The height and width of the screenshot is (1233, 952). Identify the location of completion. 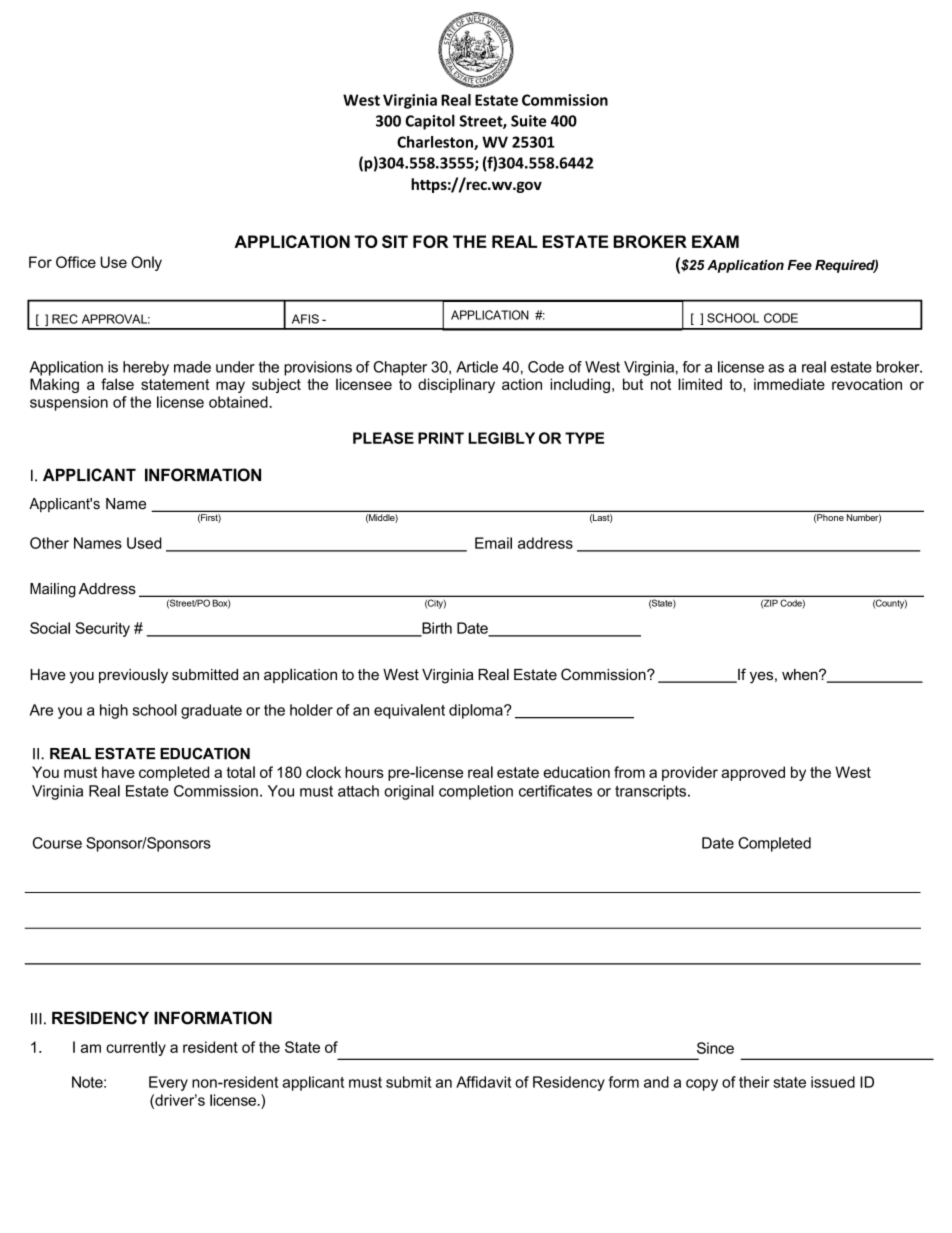
(476, 792).
